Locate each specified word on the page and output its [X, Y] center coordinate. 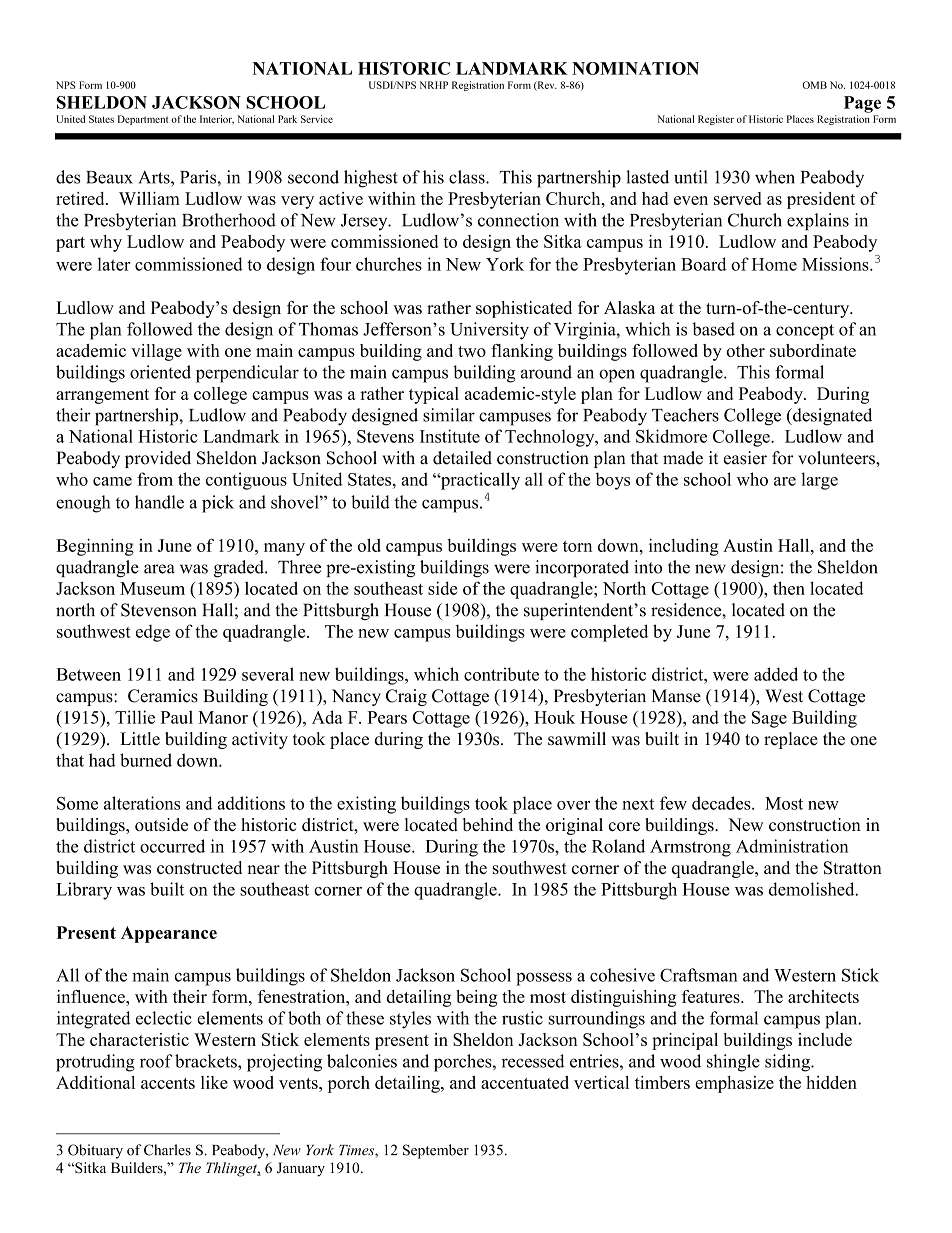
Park [287, 119]
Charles [167, 1150]
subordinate [813, 350]
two [472, 351]
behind [488, 824]
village [156, 352]
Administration [792, 846]
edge [153, 633]
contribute [501, 674]
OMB [814, 85]
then [789, 588]
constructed [199, 867]
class [468, 177]
